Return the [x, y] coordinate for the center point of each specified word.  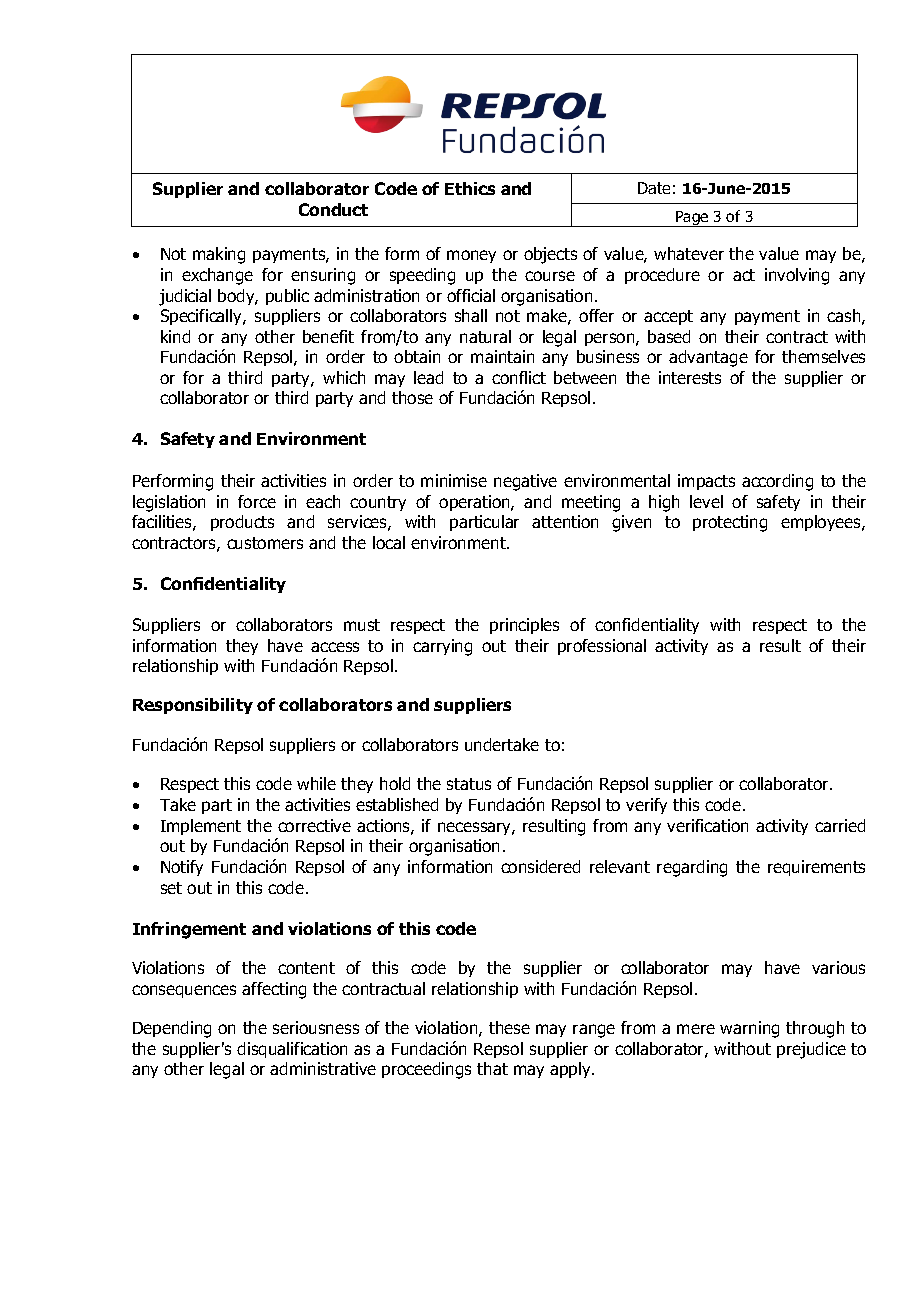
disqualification [292, 1050]
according [777, 482]
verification [707, 825]
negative [525, 482]
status [469, 784]
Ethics [470, 188]
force [257, 501]
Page [692, 219]
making [219, 255]
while [316, 783]
